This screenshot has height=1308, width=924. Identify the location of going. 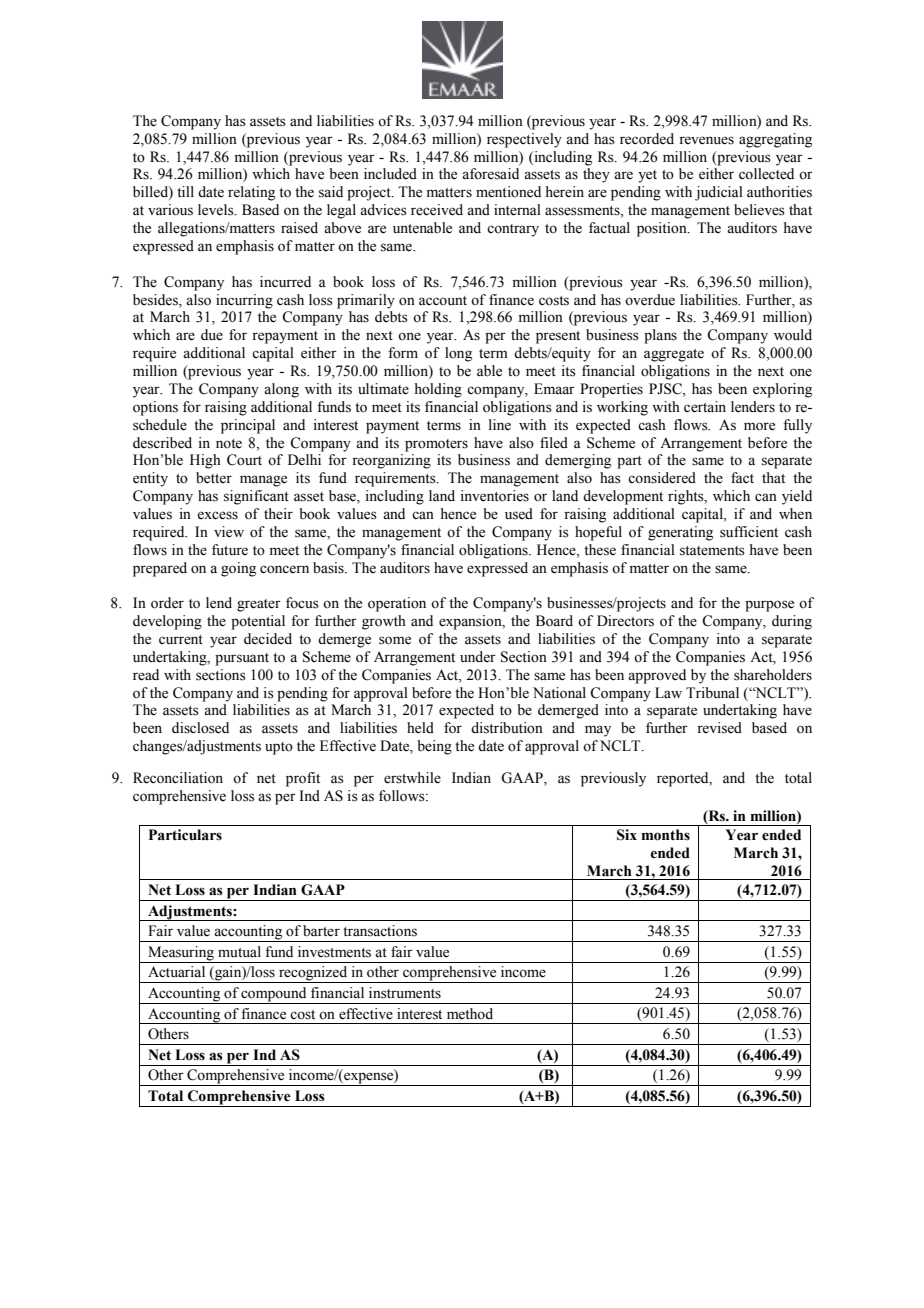
(238, 569).
